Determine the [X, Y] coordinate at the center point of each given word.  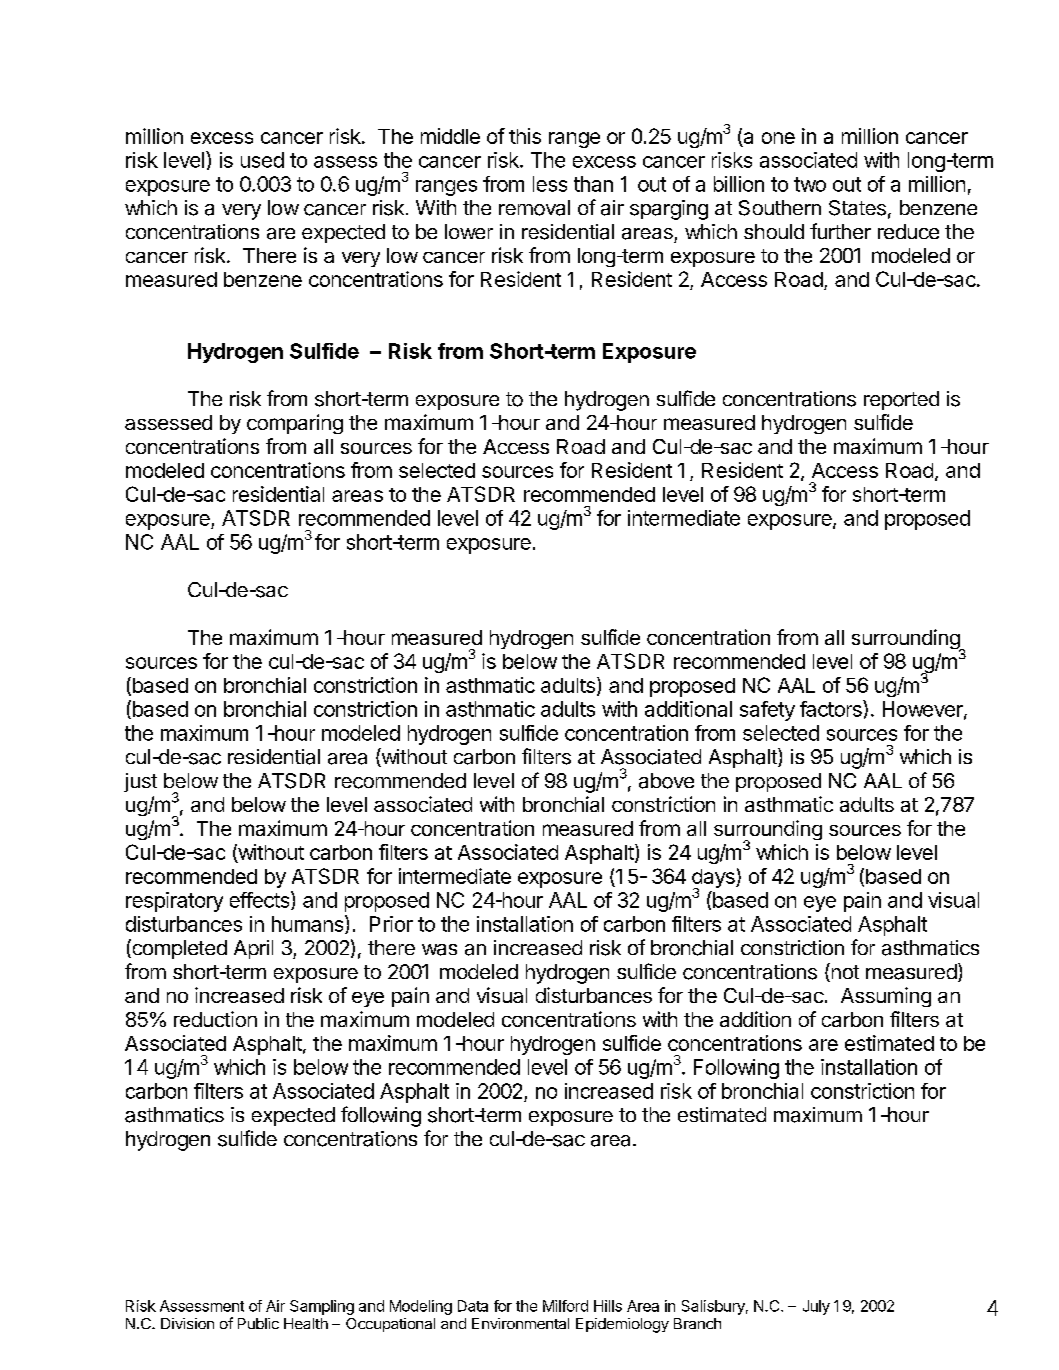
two [810, 184]
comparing [295, 424]
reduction [215, 1019]
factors [832, 708]
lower [469, 231]
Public [258, 1323]
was [439, 950]
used [262, 160]
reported [901, 400]
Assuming [886, 997]
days [714, 880]
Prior [391, 924]
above [666, 781]
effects [261, 900]
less [550, 184]
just [140, 782]
